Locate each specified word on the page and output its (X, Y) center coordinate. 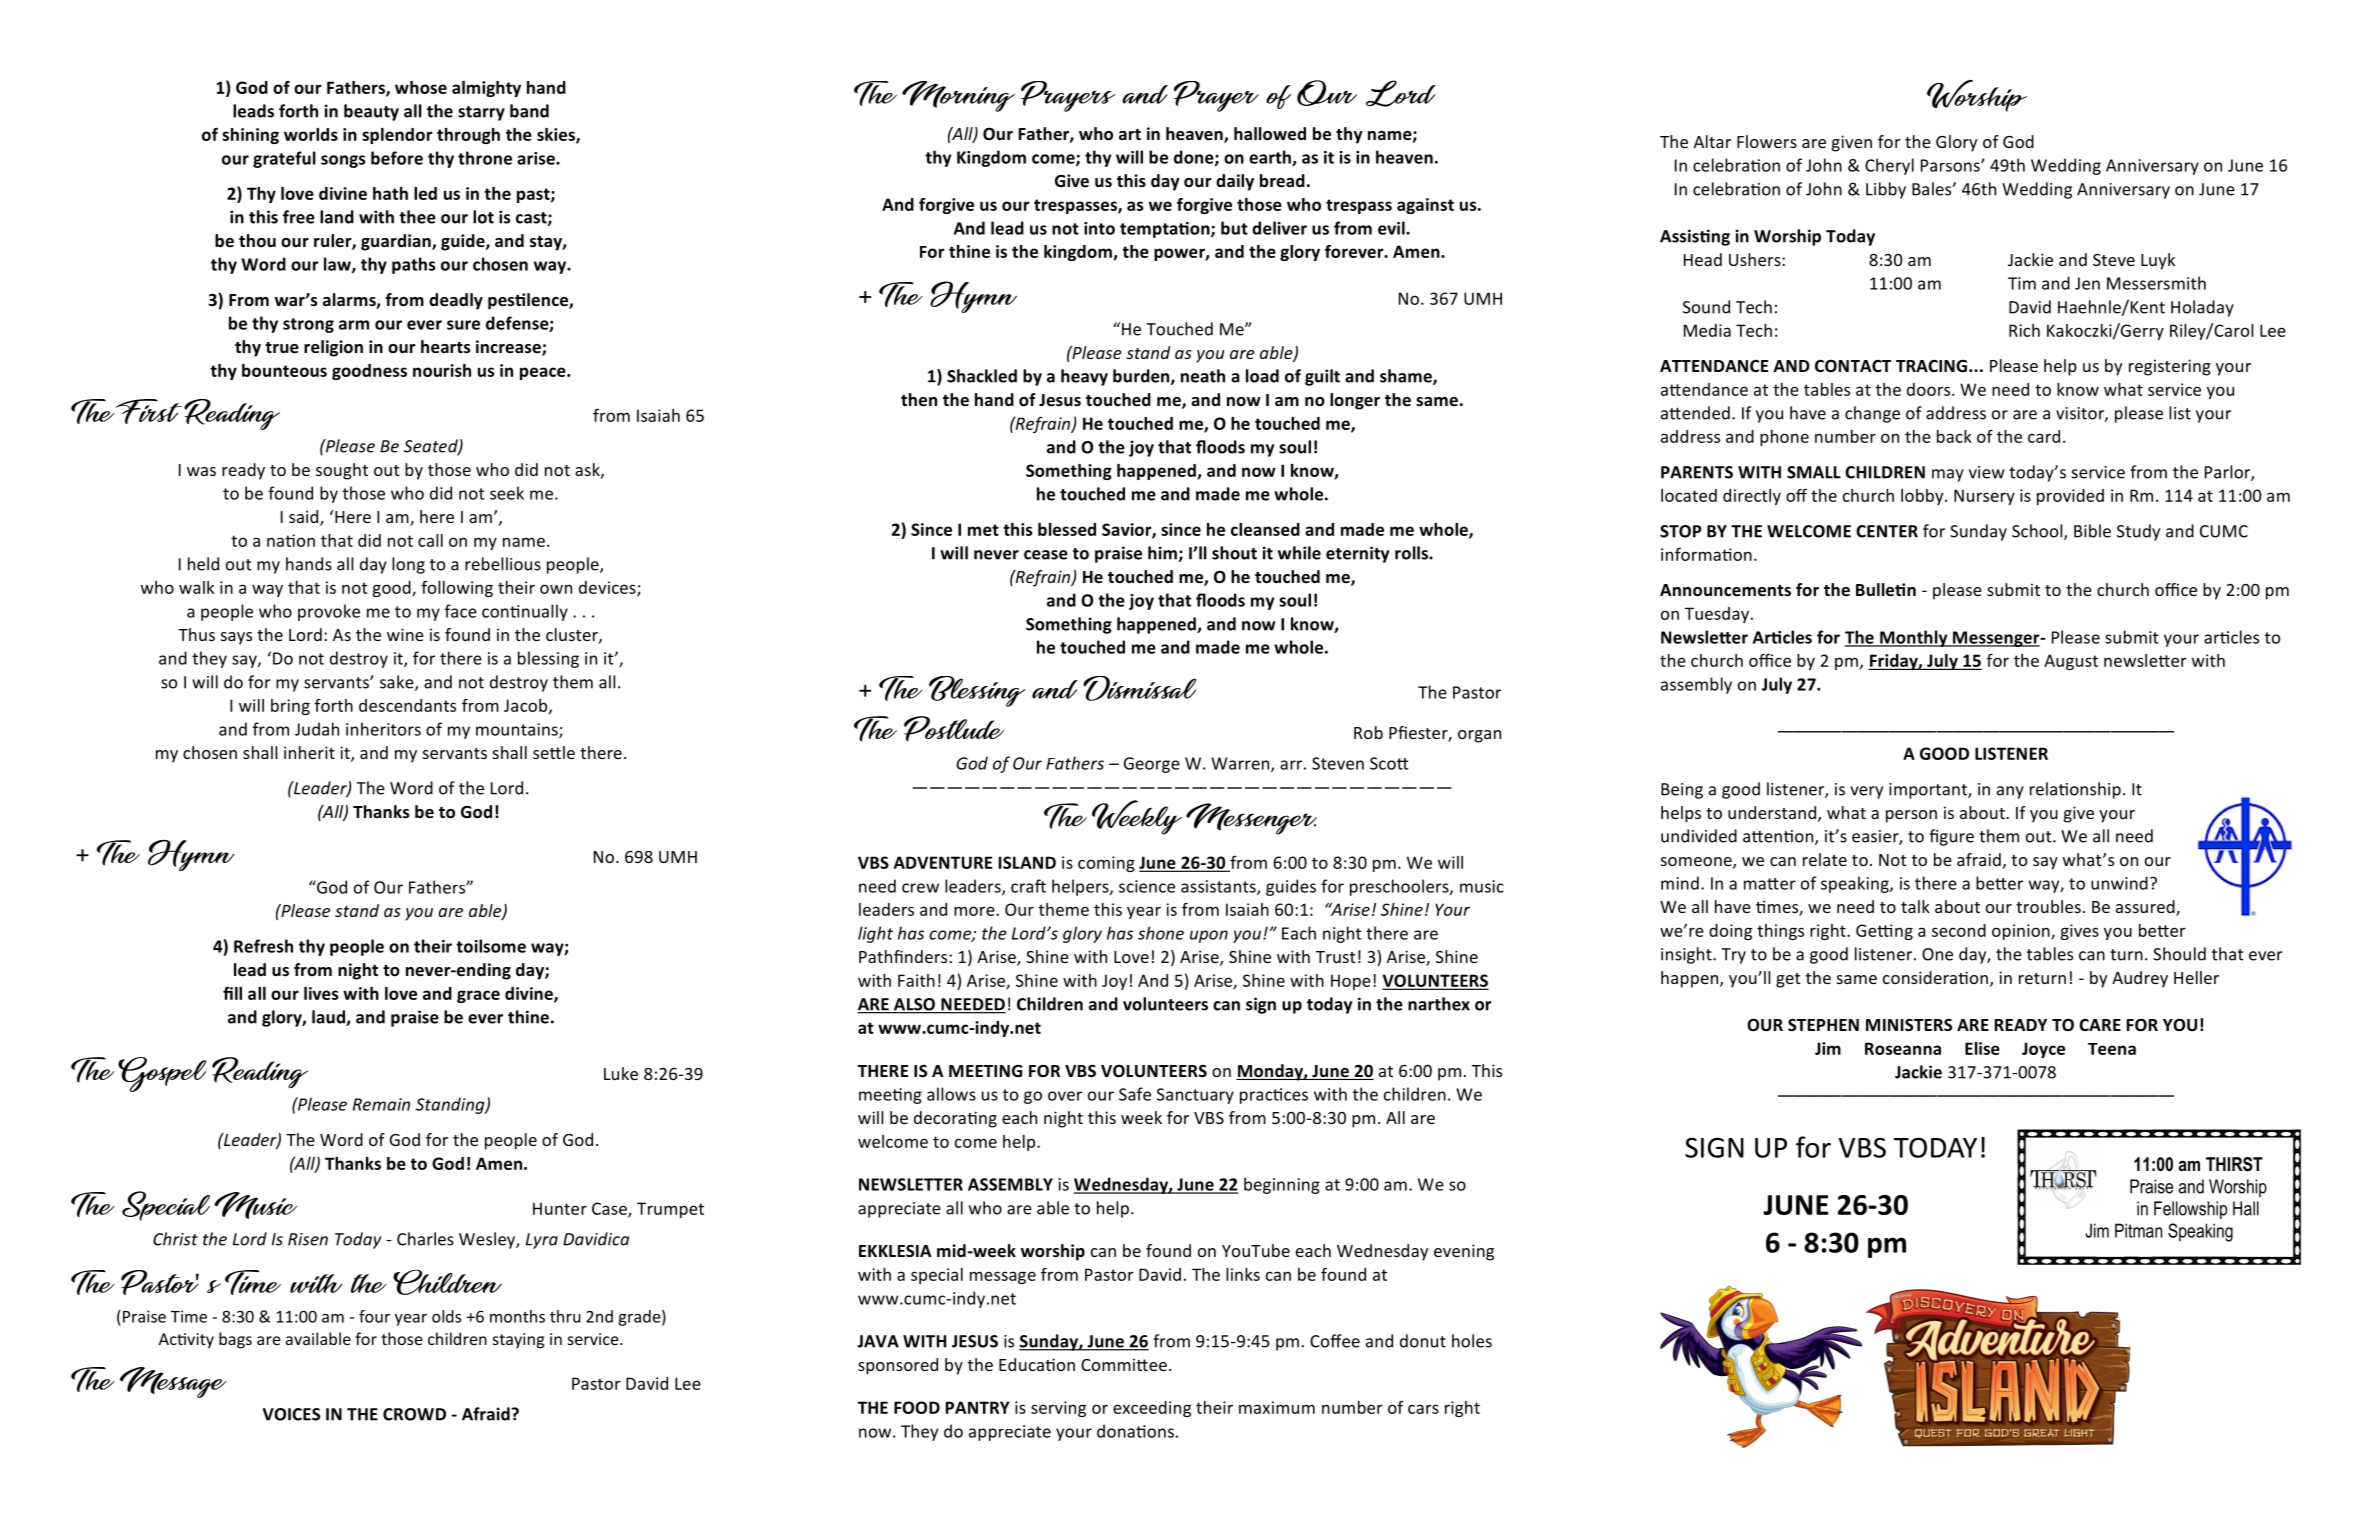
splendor (397, 136)
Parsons (1951, 165)
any (2010, 792)
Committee (1124, 1364)
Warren (1241, 764)
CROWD (414, 1414)
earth (1271, 158)
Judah (317, 729)
